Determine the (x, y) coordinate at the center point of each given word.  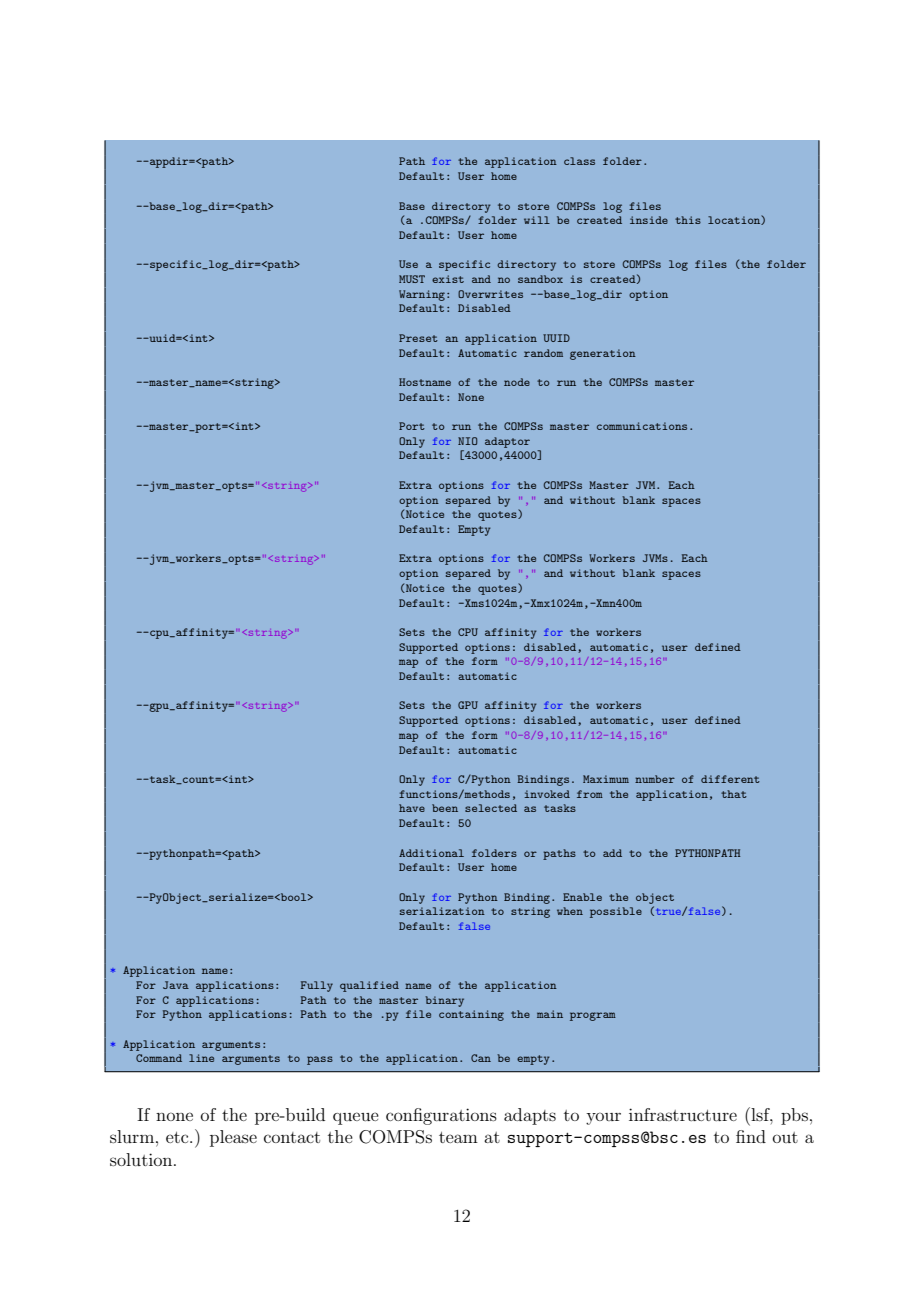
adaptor (507, 442)
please (233, 1138)
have (412, 808)
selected (491, 808)
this (688, 220)
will (537, 220)
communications (642, 426)
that (734, 794)
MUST (412, 279)
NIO (468, 441)
